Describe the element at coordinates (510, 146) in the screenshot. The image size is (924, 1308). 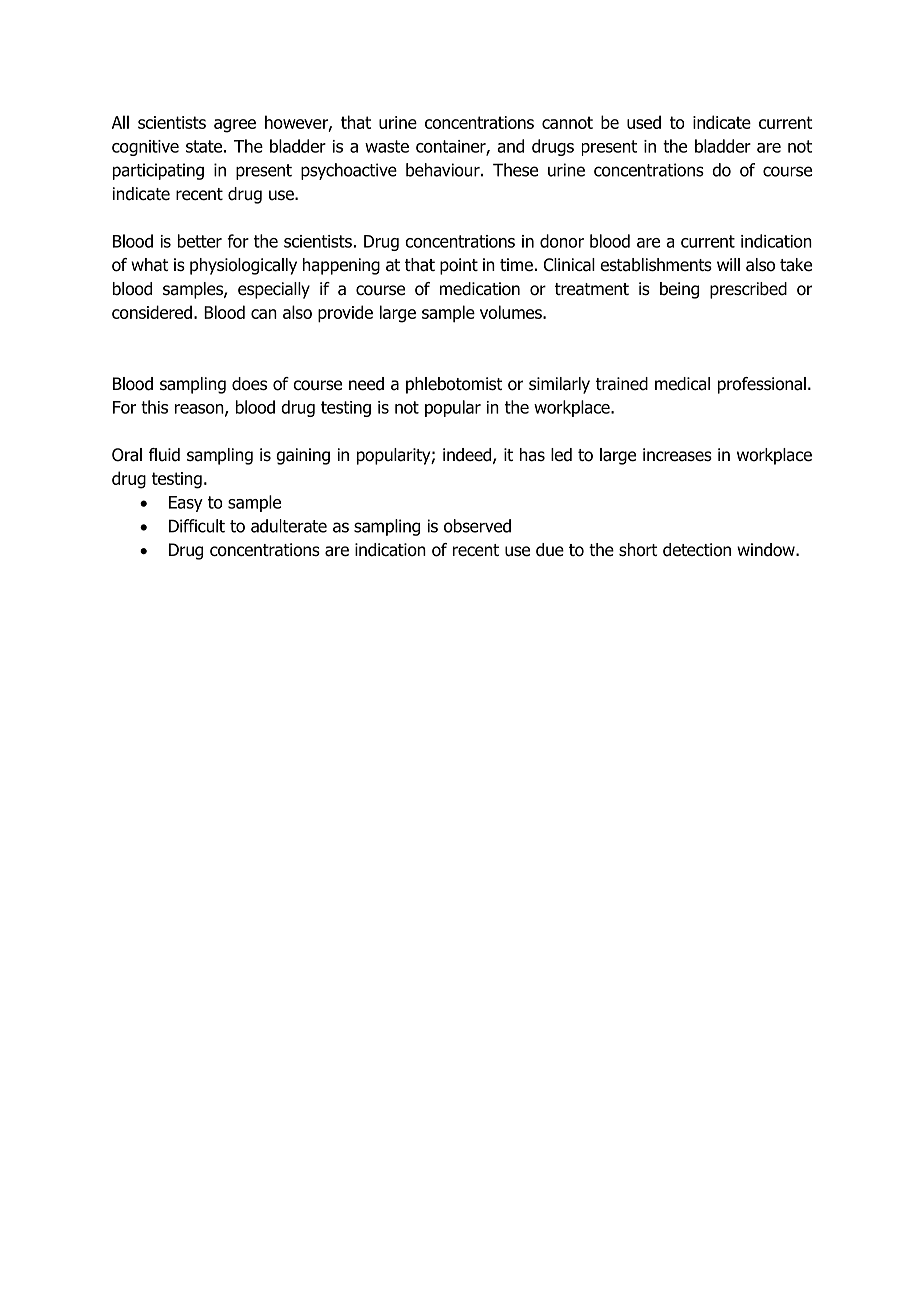
I see `and` at that location.
